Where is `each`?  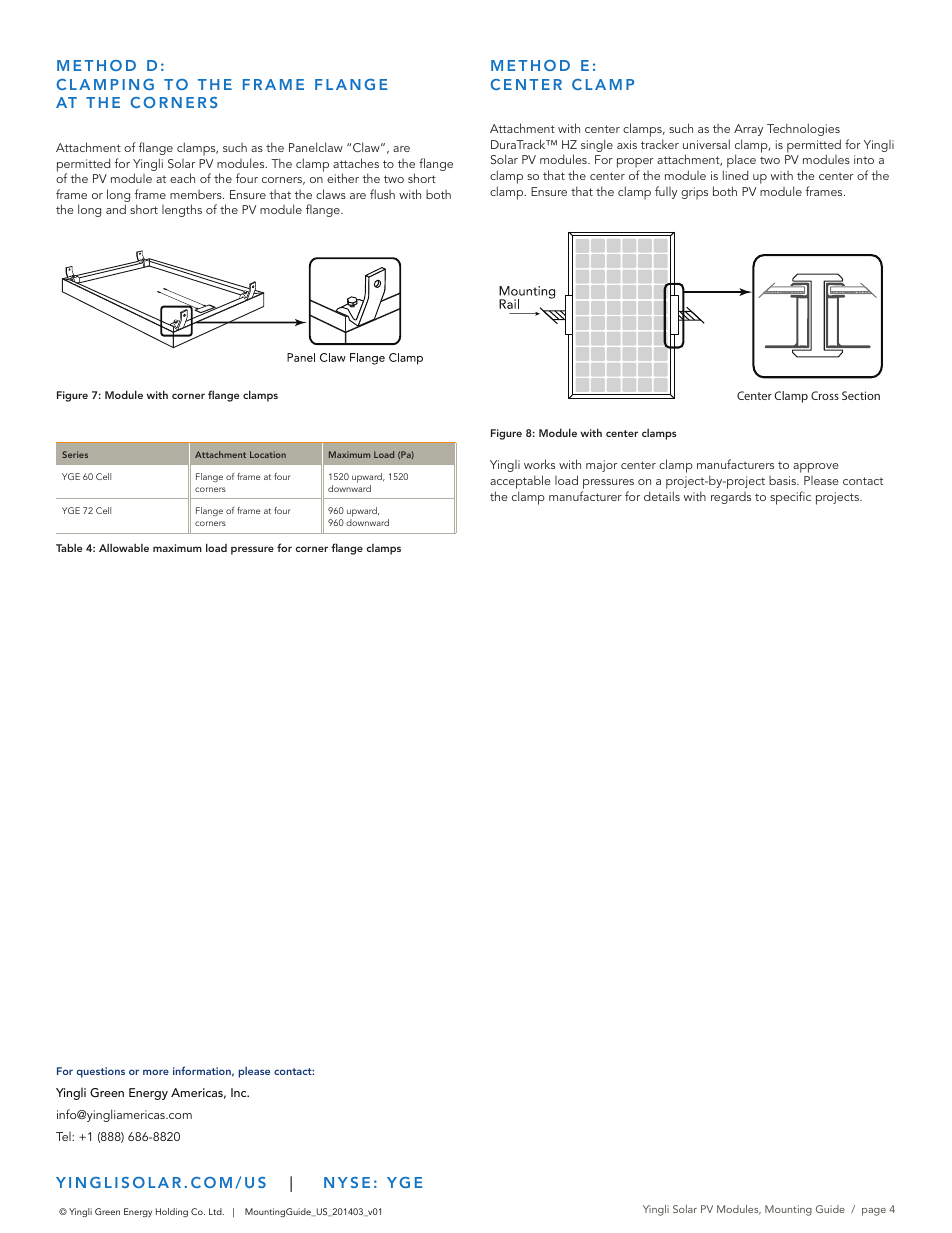 each is located at coordinates (182, 178).
